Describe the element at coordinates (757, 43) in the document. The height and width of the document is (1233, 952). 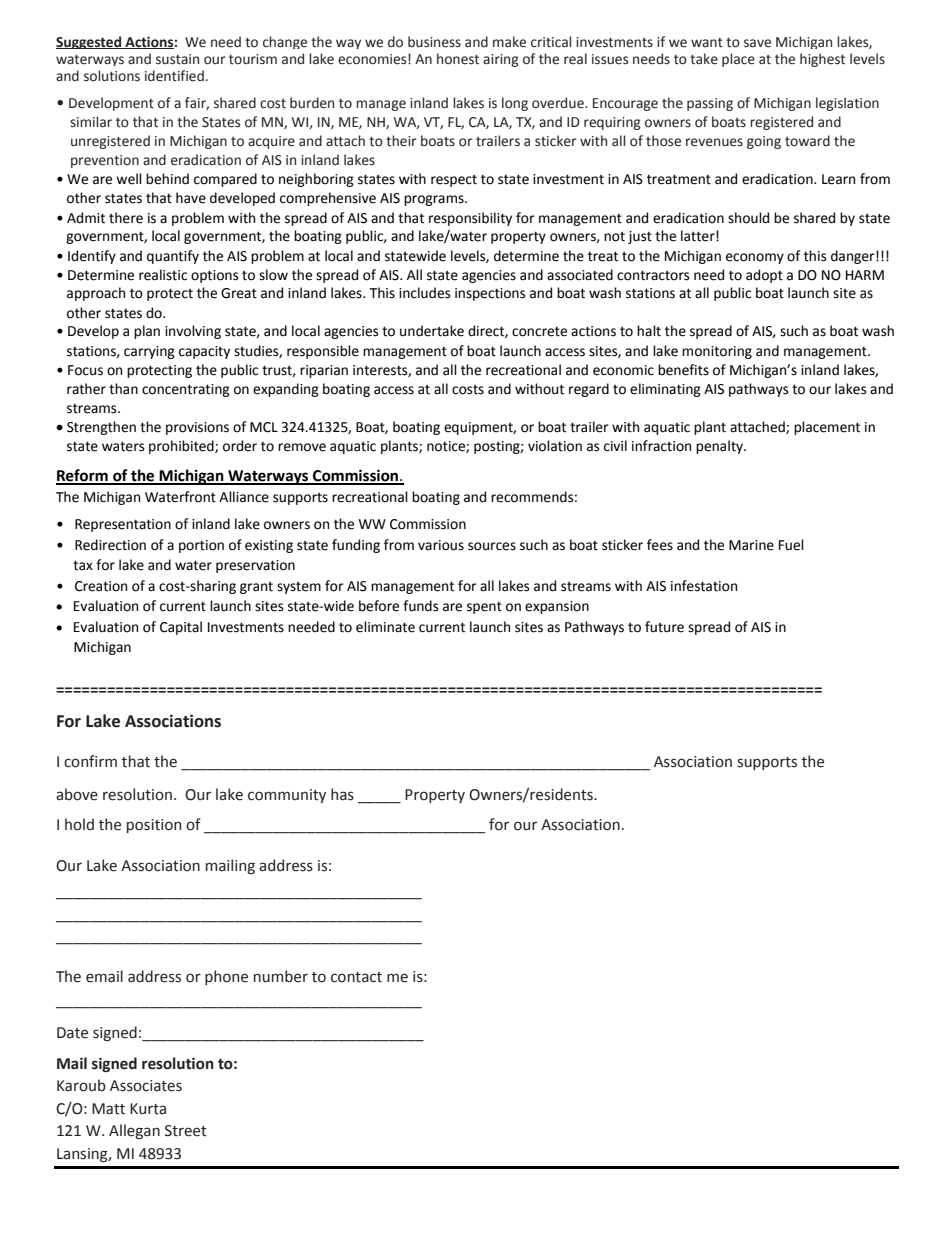
I see `save` at that location.
